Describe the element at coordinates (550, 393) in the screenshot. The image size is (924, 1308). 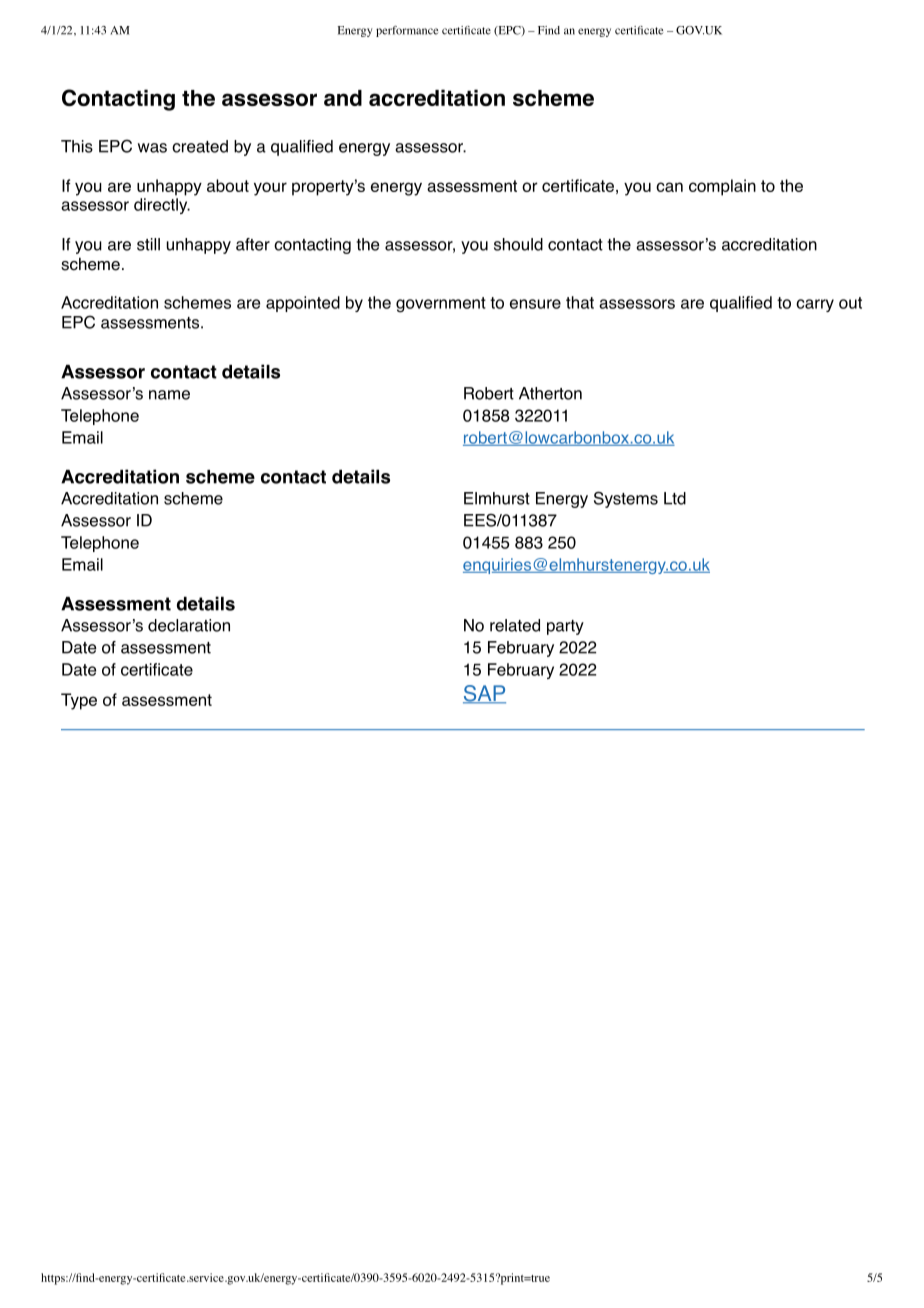
I see `Atherton` at that location.
